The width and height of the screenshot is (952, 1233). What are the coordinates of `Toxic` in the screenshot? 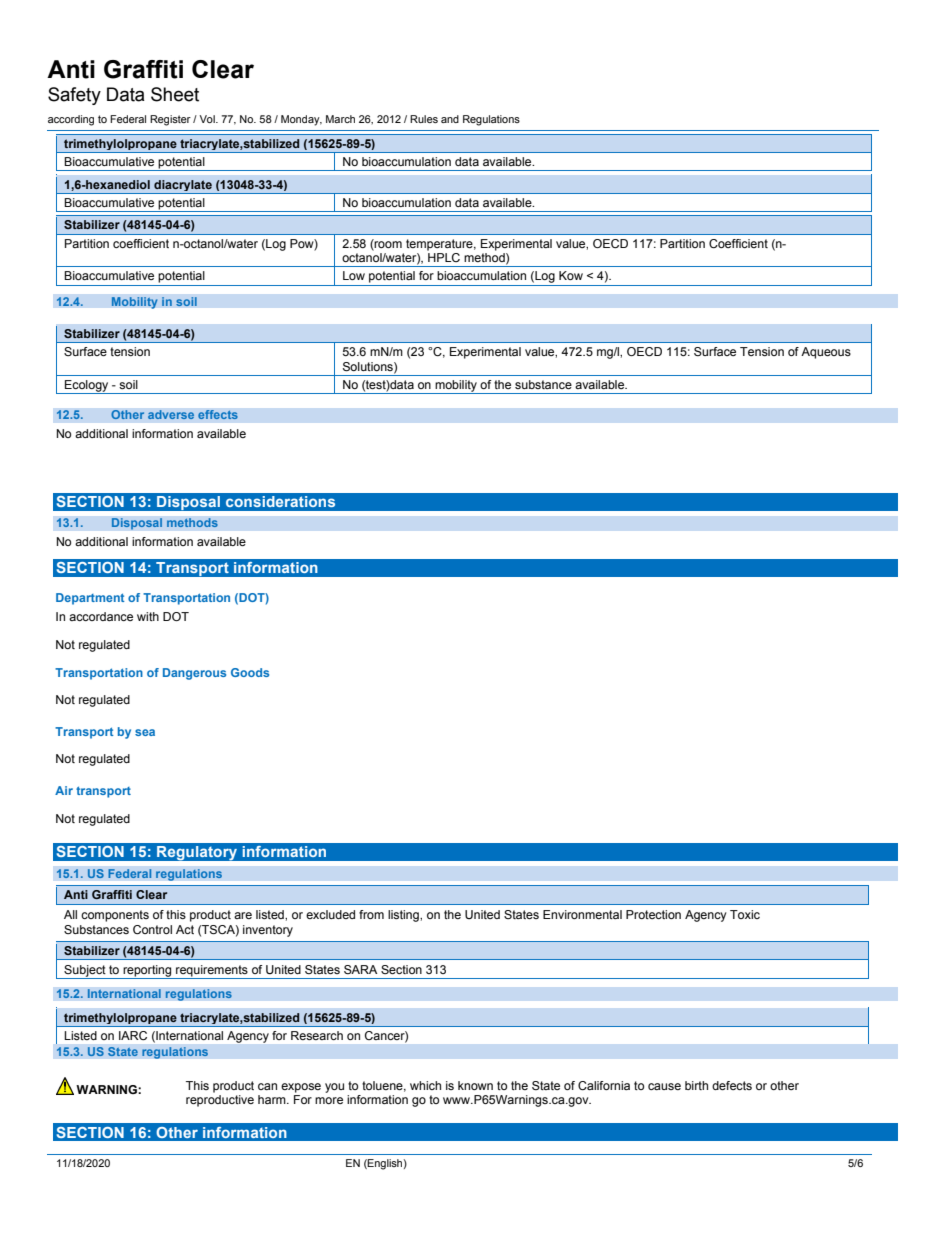 It's located at (745, 914).
